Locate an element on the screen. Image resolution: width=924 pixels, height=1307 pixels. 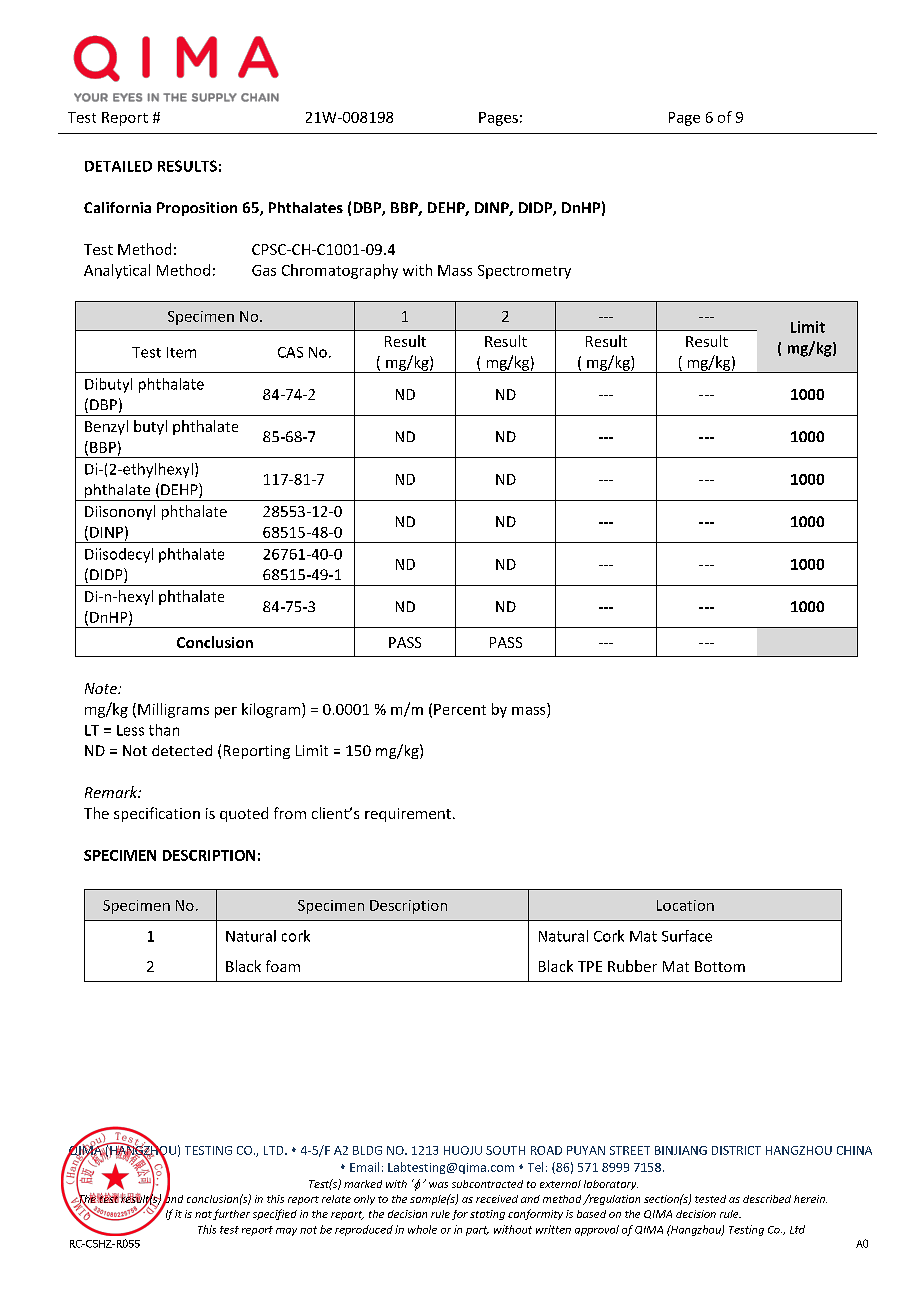
TPE is located at coordinates (590, 966).
